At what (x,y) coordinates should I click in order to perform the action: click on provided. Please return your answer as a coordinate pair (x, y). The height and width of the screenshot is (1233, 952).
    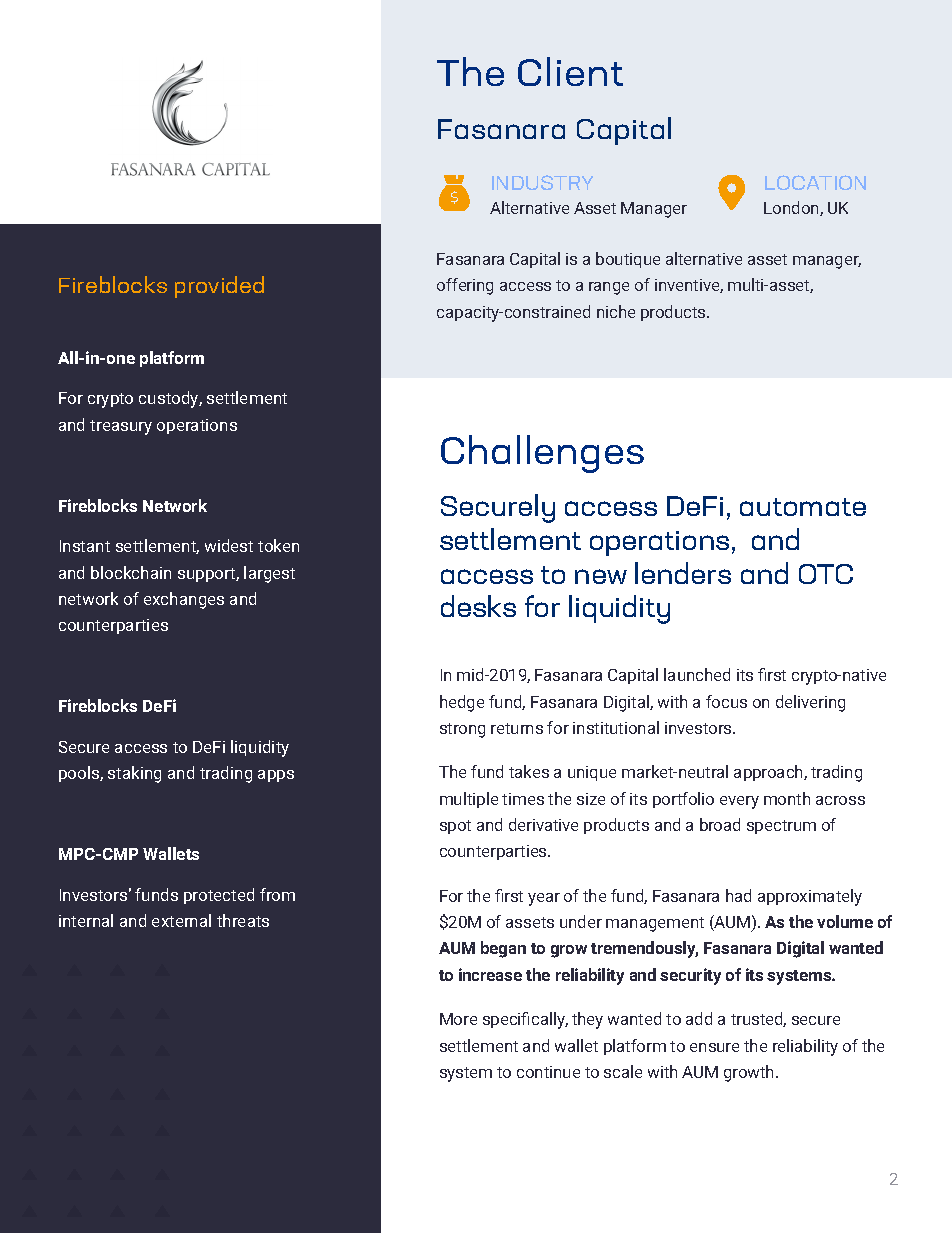
    Looking at the image, I should click on (219, 287).
